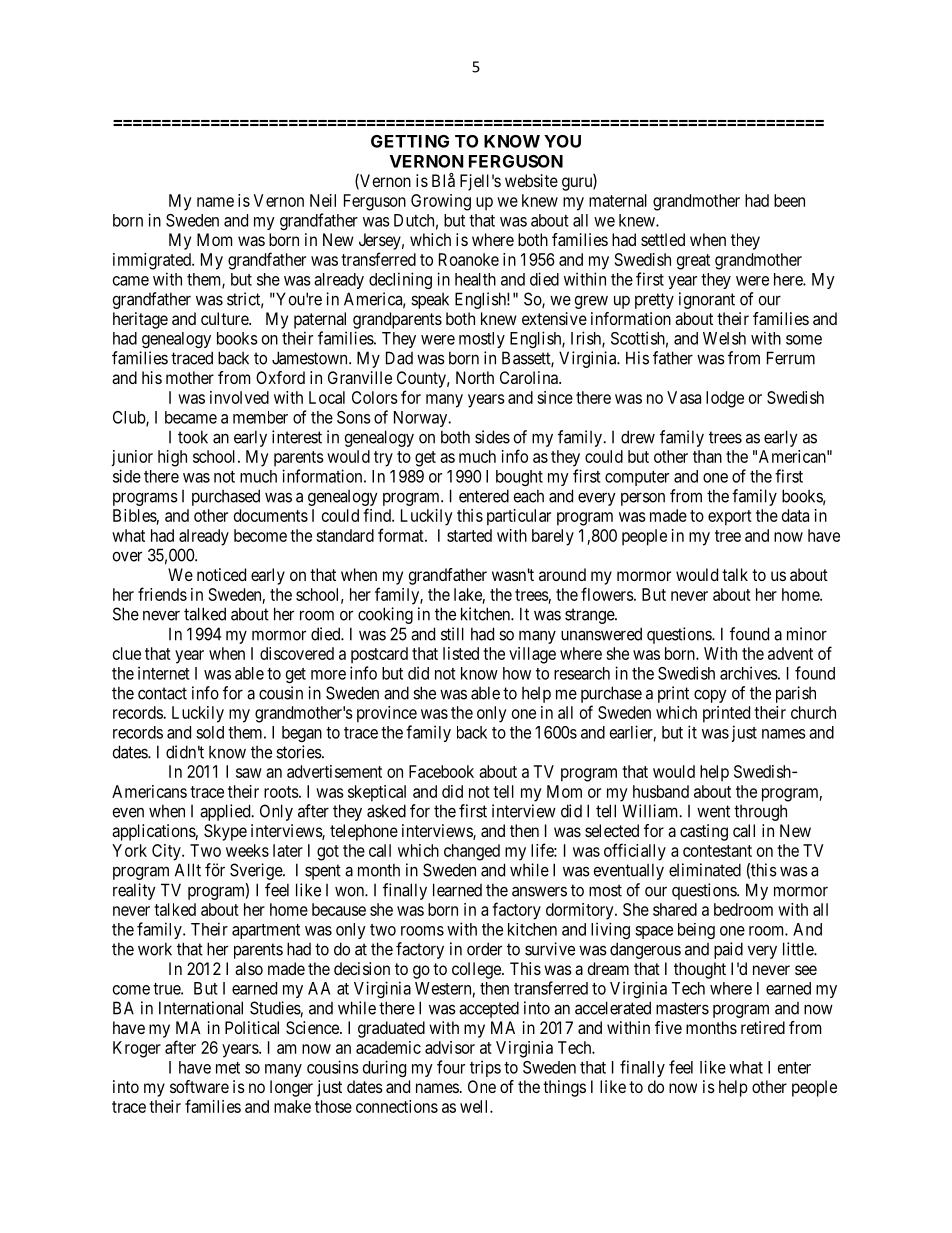  What do you see at coordinates (717, 851) in the image?
I see `contestant` at bounding box center [717, 851].
